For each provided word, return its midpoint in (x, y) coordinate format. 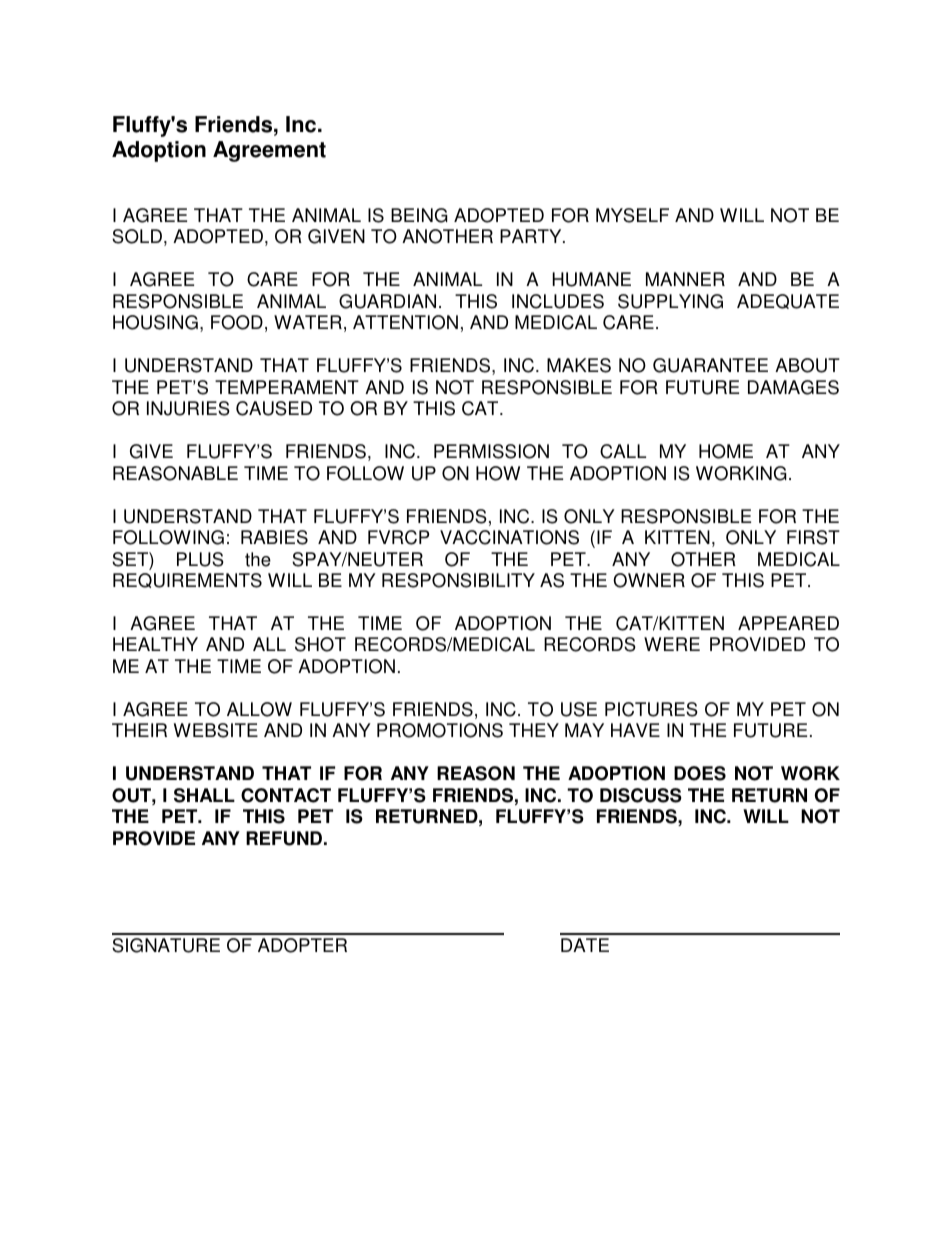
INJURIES (188, 408)
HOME (726, 451)
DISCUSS (641, 795)
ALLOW (259, 709)
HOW (498, 473)
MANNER (685, 279)
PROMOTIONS (440, 730)
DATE (585, 945)
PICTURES (651, 709)
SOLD (137, 236)
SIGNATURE (166, 945)
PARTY (532, 236)
